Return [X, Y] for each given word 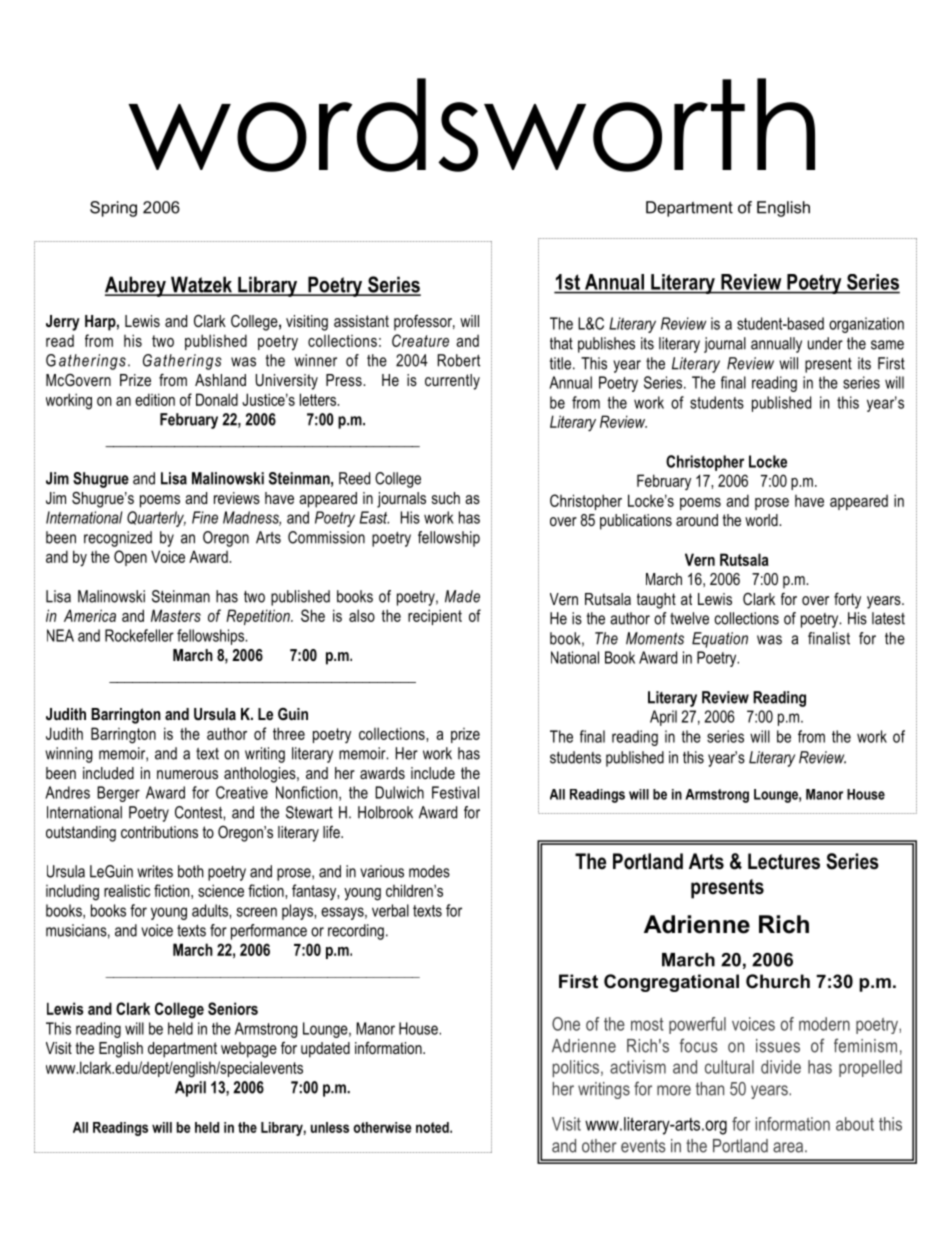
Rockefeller [139, 635]
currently [452, 382]
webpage [249, 1050]
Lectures [784, 861]
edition [155, 399]
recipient [435, 617]
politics [575, 1068]
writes [155, 871]
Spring [113, 209]
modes [429, 871]
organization [866, 325]
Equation [720, 640]
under [825, 343]
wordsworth [471, 125]
